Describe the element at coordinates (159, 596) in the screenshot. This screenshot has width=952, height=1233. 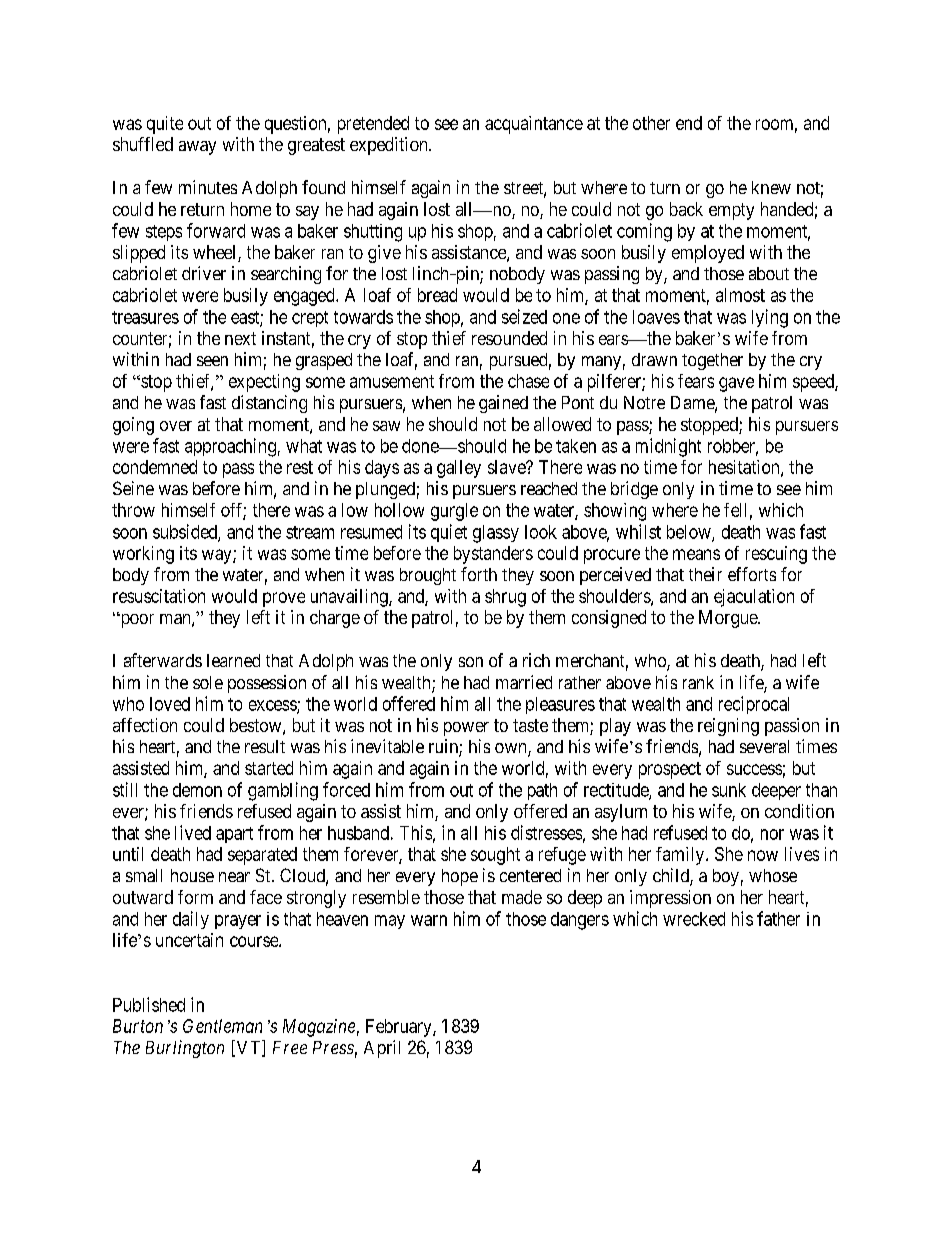
I see `resuscitation` at that location.
